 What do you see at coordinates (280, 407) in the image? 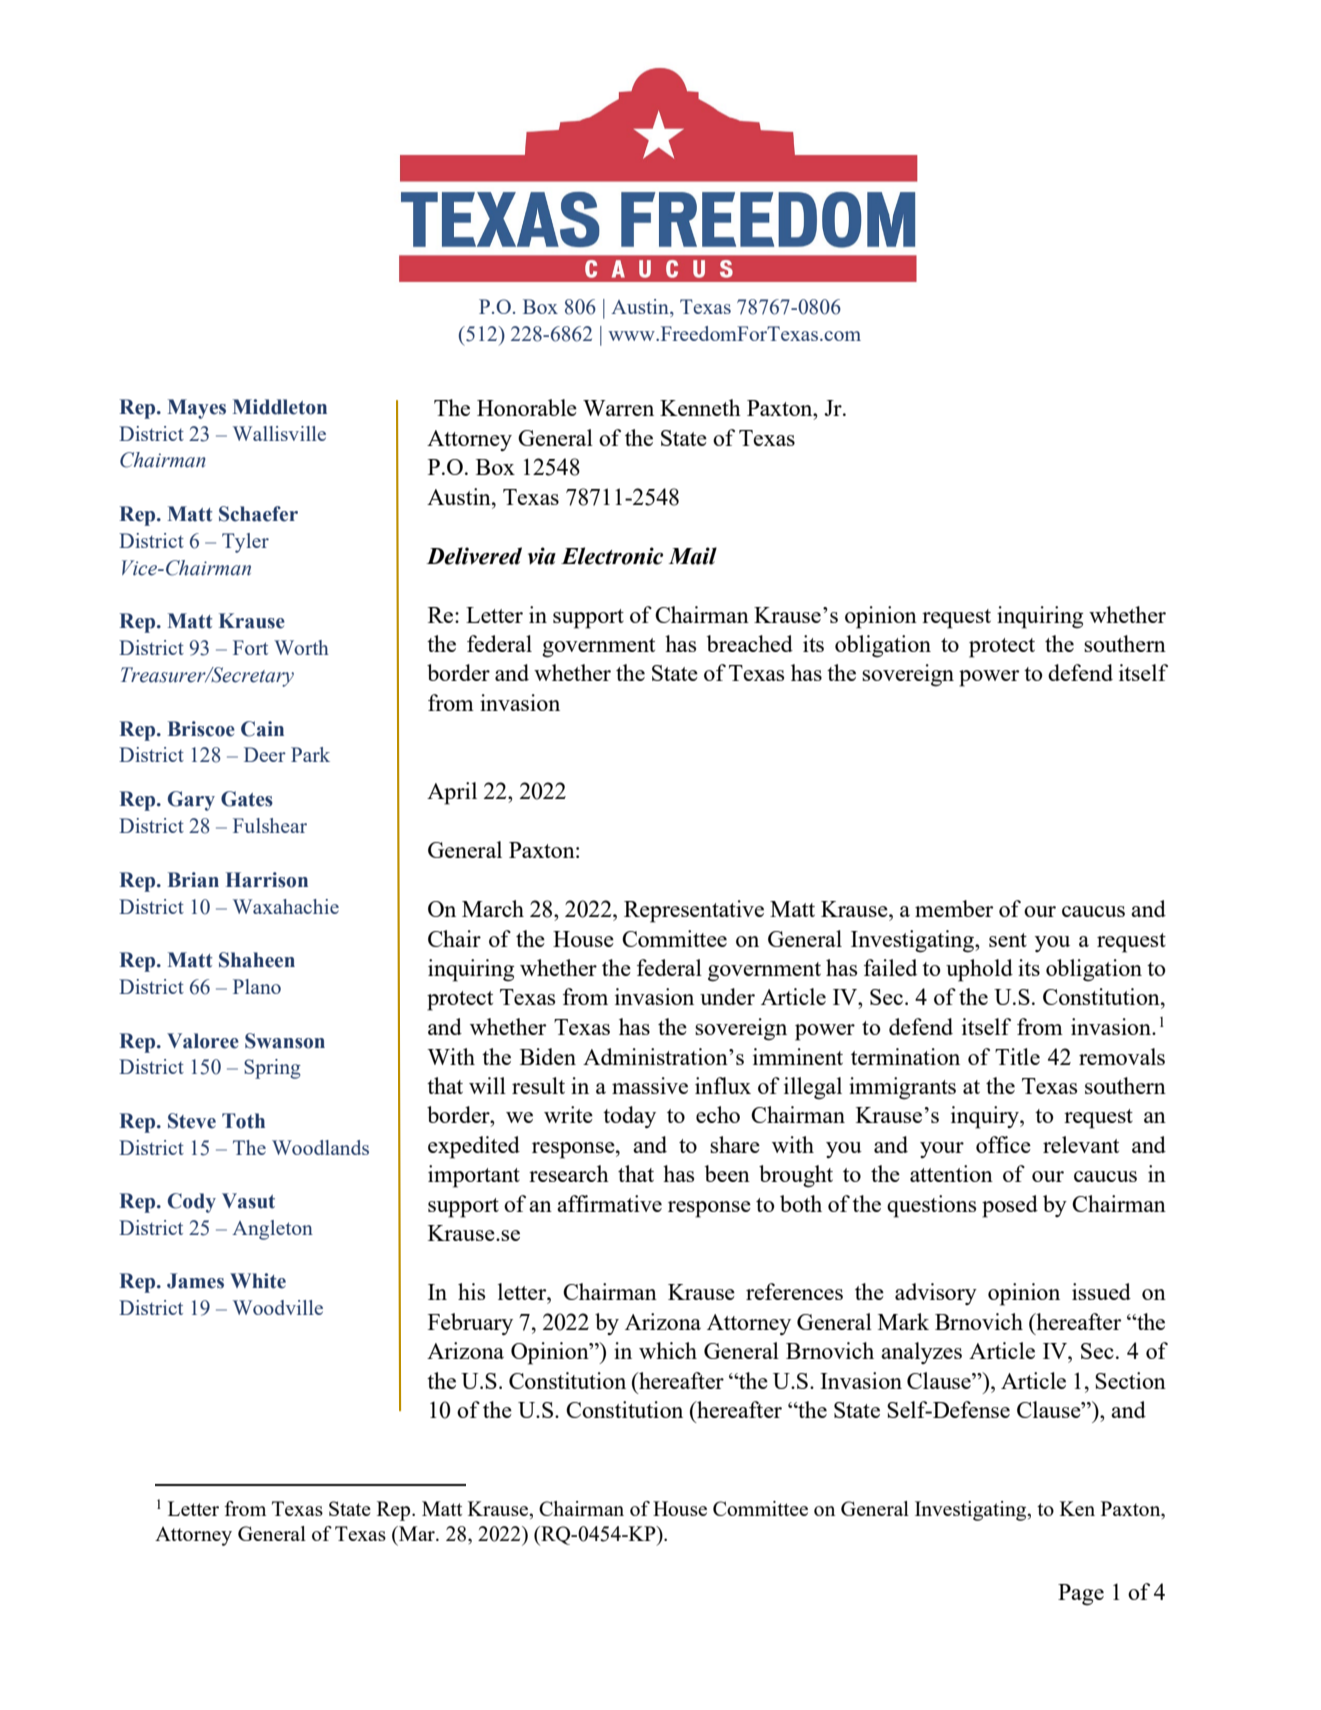
I see `Middleton` at bounding box center [280, 407].
